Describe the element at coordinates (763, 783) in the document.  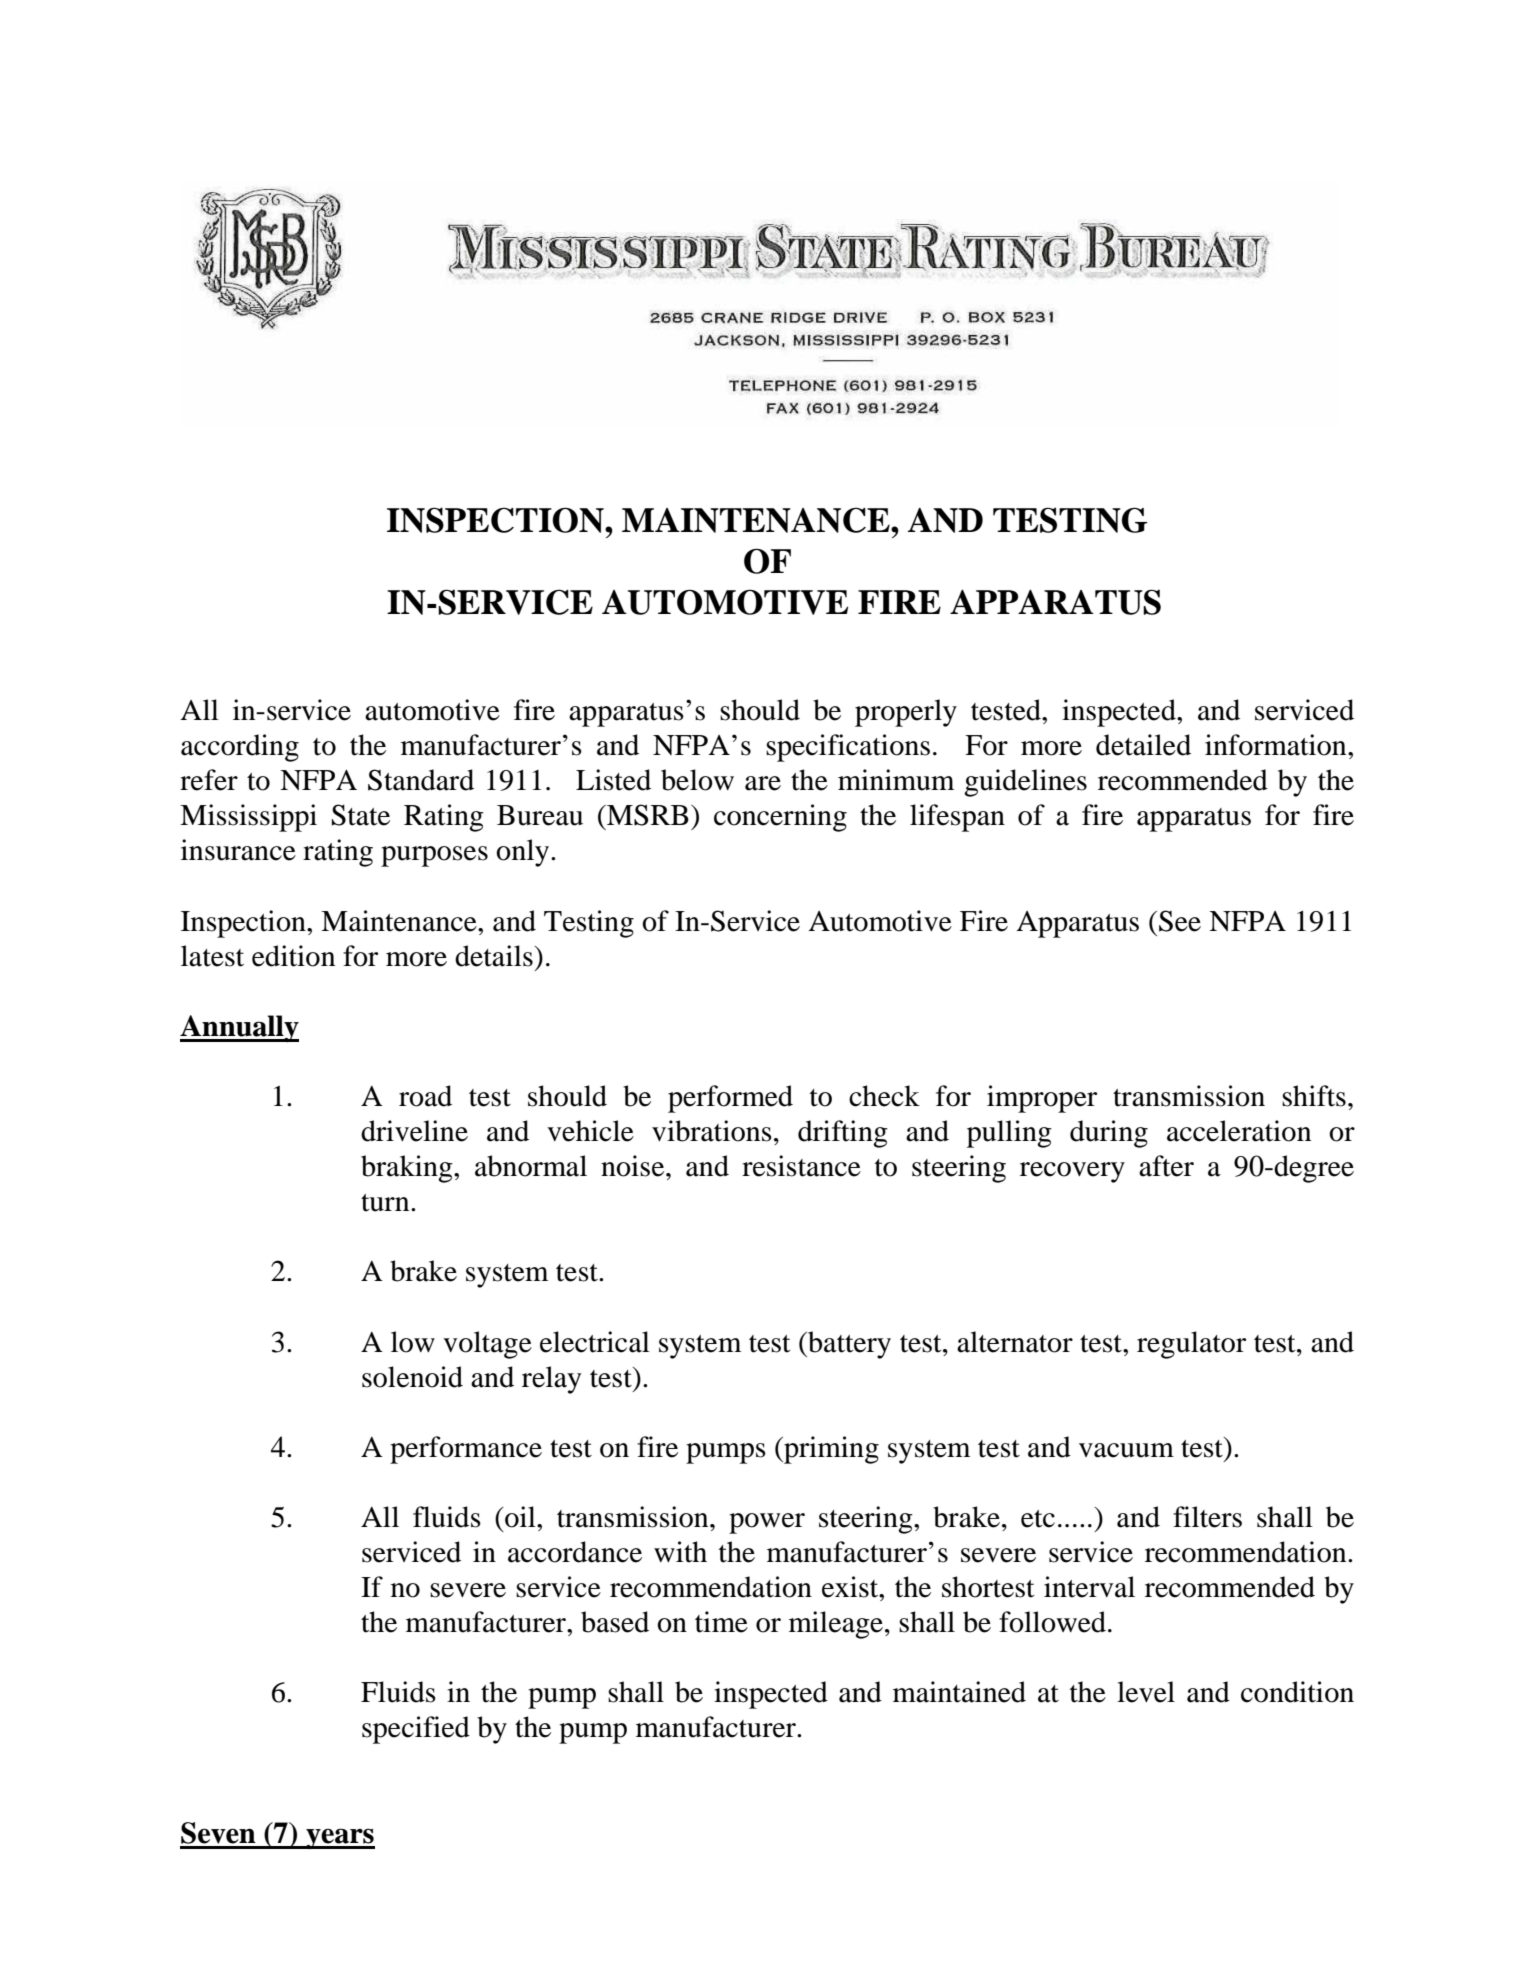
I see `are` at that location.
